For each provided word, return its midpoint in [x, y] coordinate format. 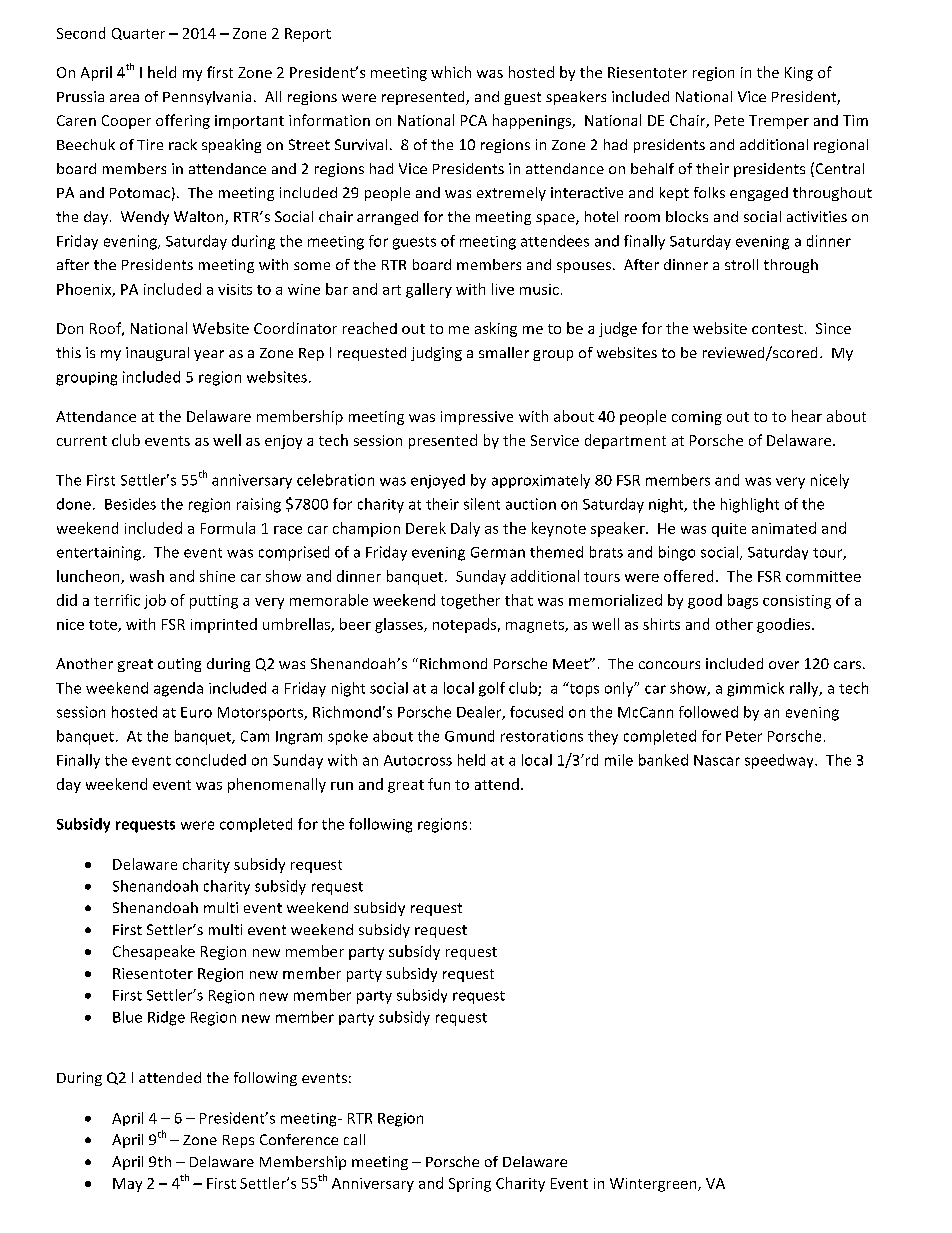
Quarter [138, 34]
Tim [855, 120]
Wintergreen [654, 1185]
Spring [470, 1185]
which [451, 72]
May [127, 1185]
